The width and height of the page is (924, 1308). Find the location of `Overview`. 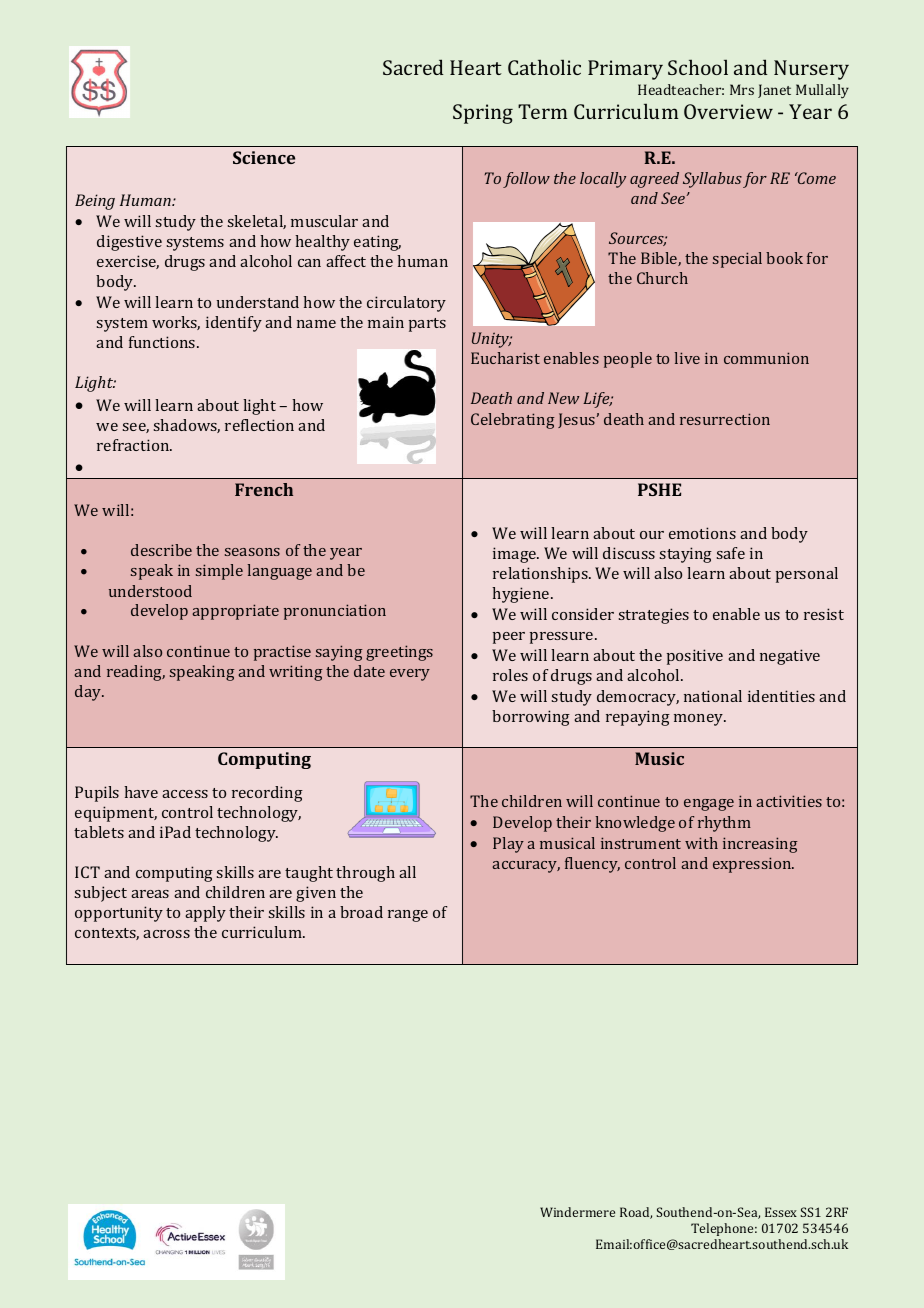

Overview is located at coordinates (728, 111).
